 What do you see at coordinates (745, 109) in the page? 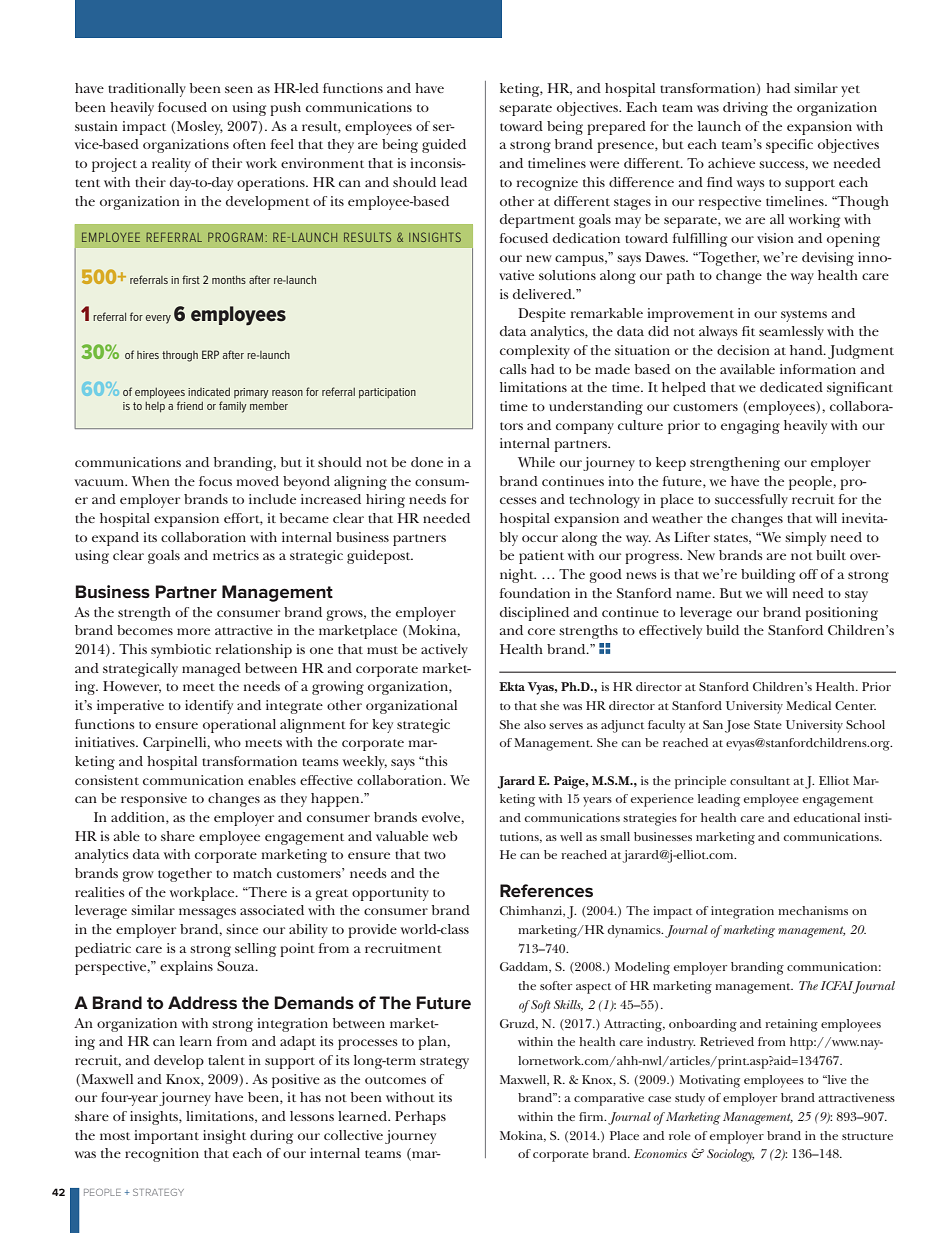
I see `driving` at bounding box center [745, 109].
